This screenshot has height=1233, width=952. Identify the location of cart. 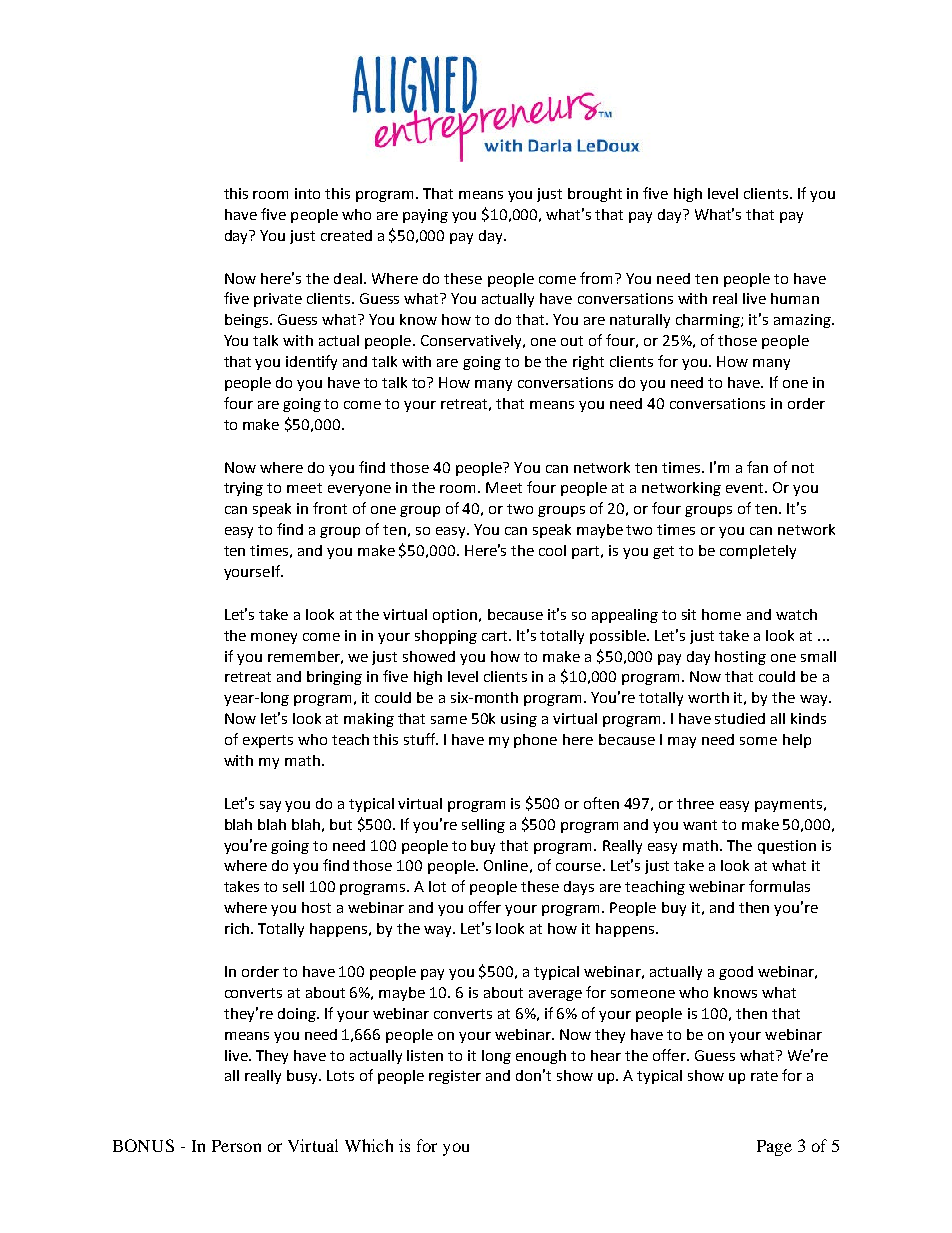
(496, 636).
